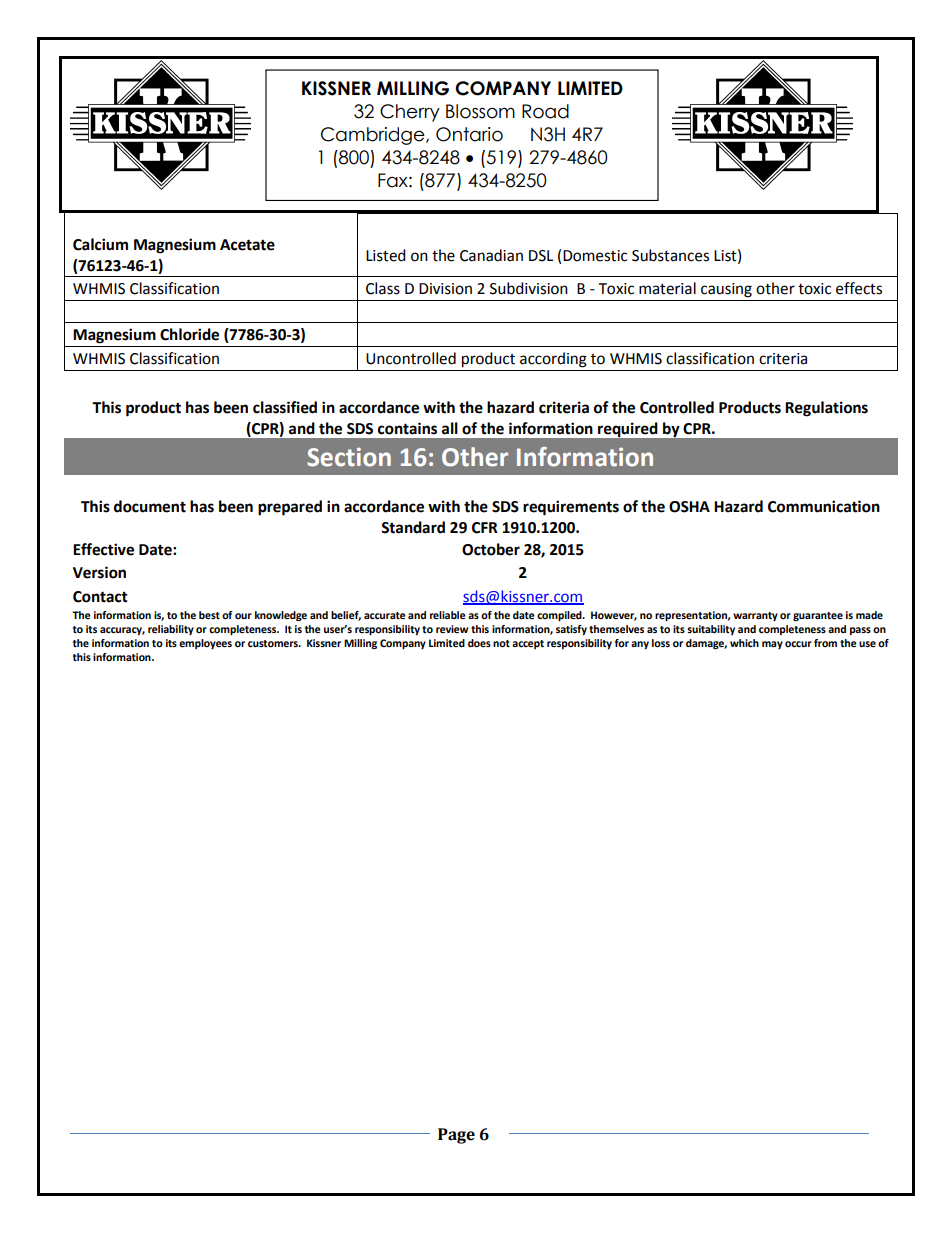  What do you see at coordinates (189, 334) in the image?
I see `Chloride` at bounding box center [189, 334].
